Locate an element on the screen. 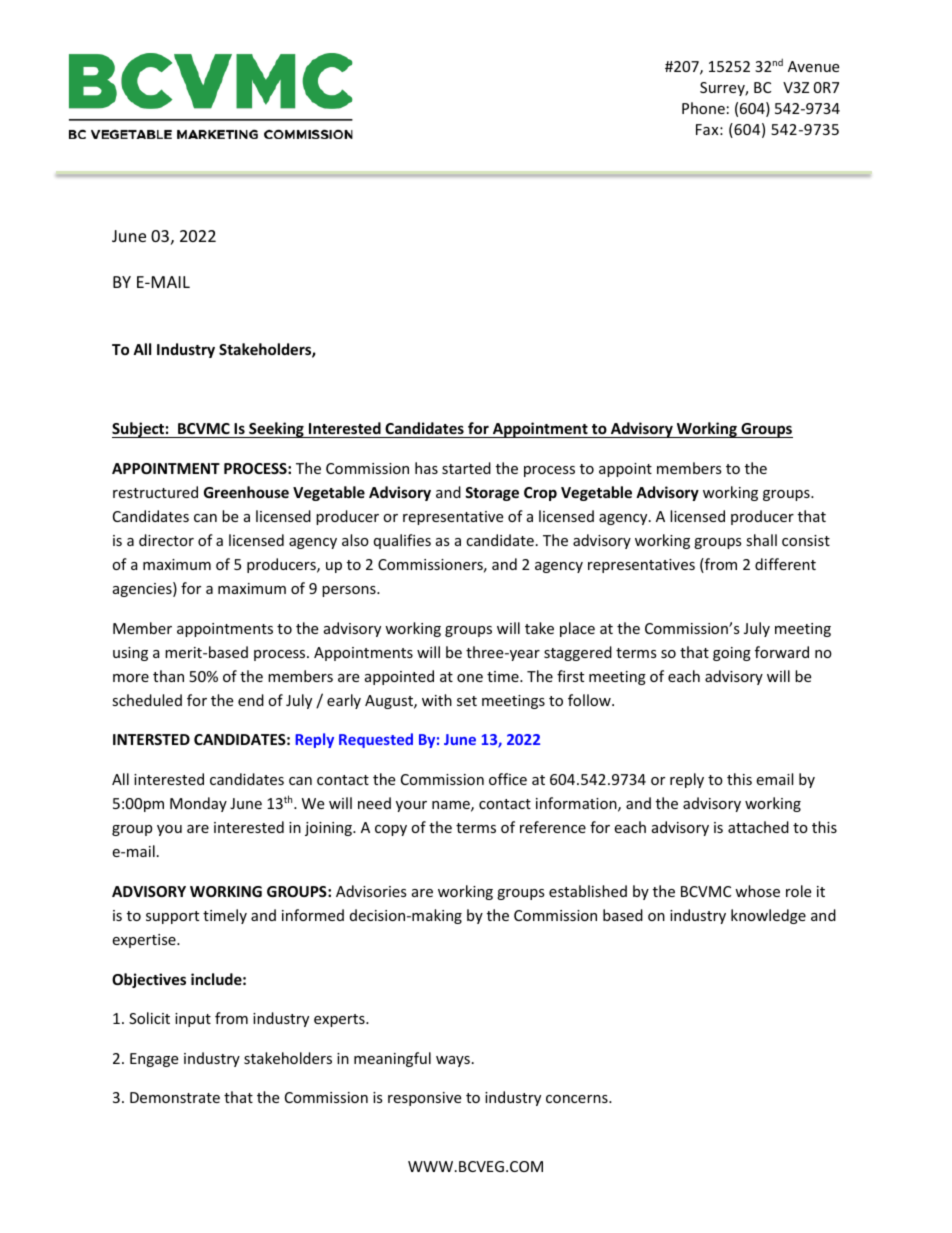 The image size is (952, 1233). started is located at coordinates (466, 468).
